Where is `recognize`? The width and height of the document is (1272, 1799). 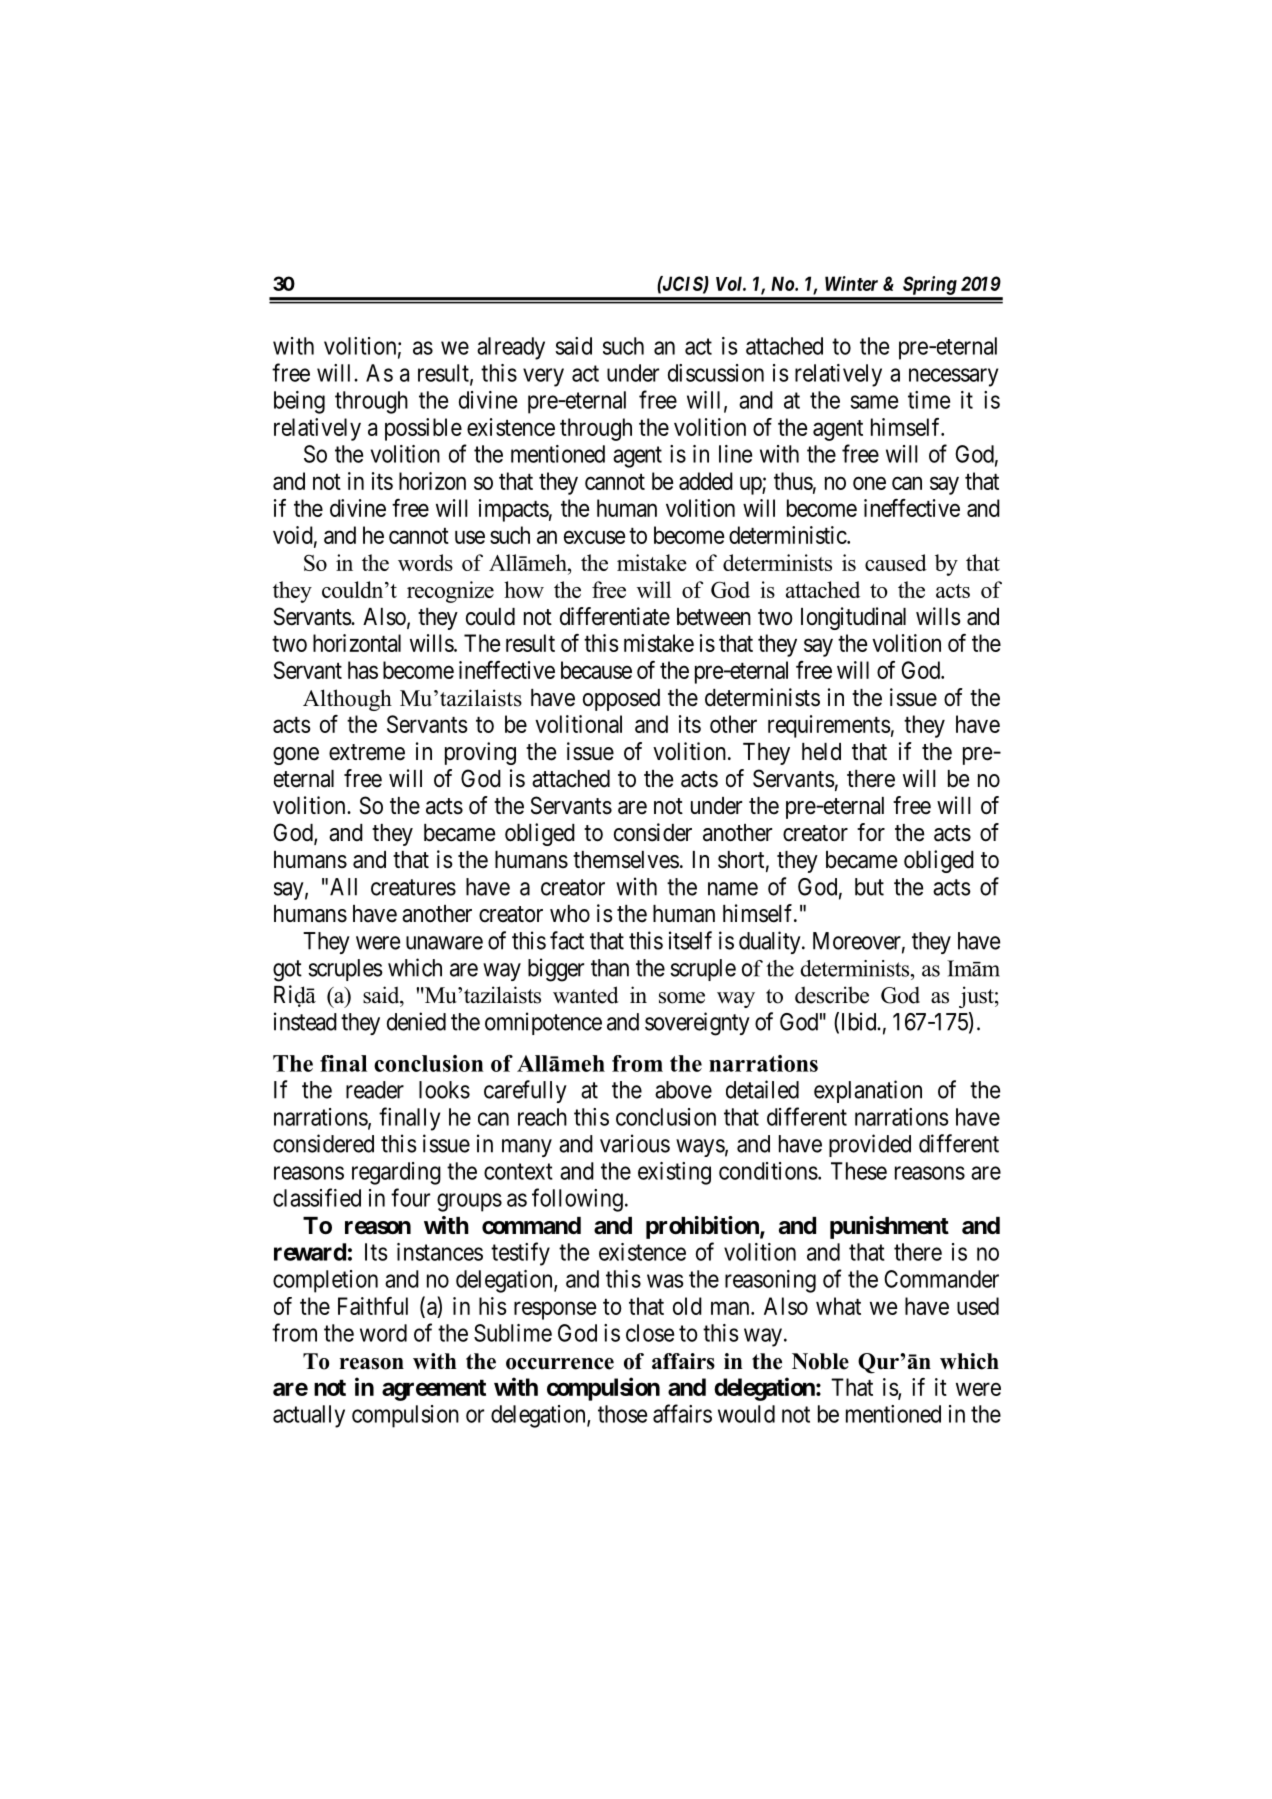
recognize is located at coordinates (450, 592).
